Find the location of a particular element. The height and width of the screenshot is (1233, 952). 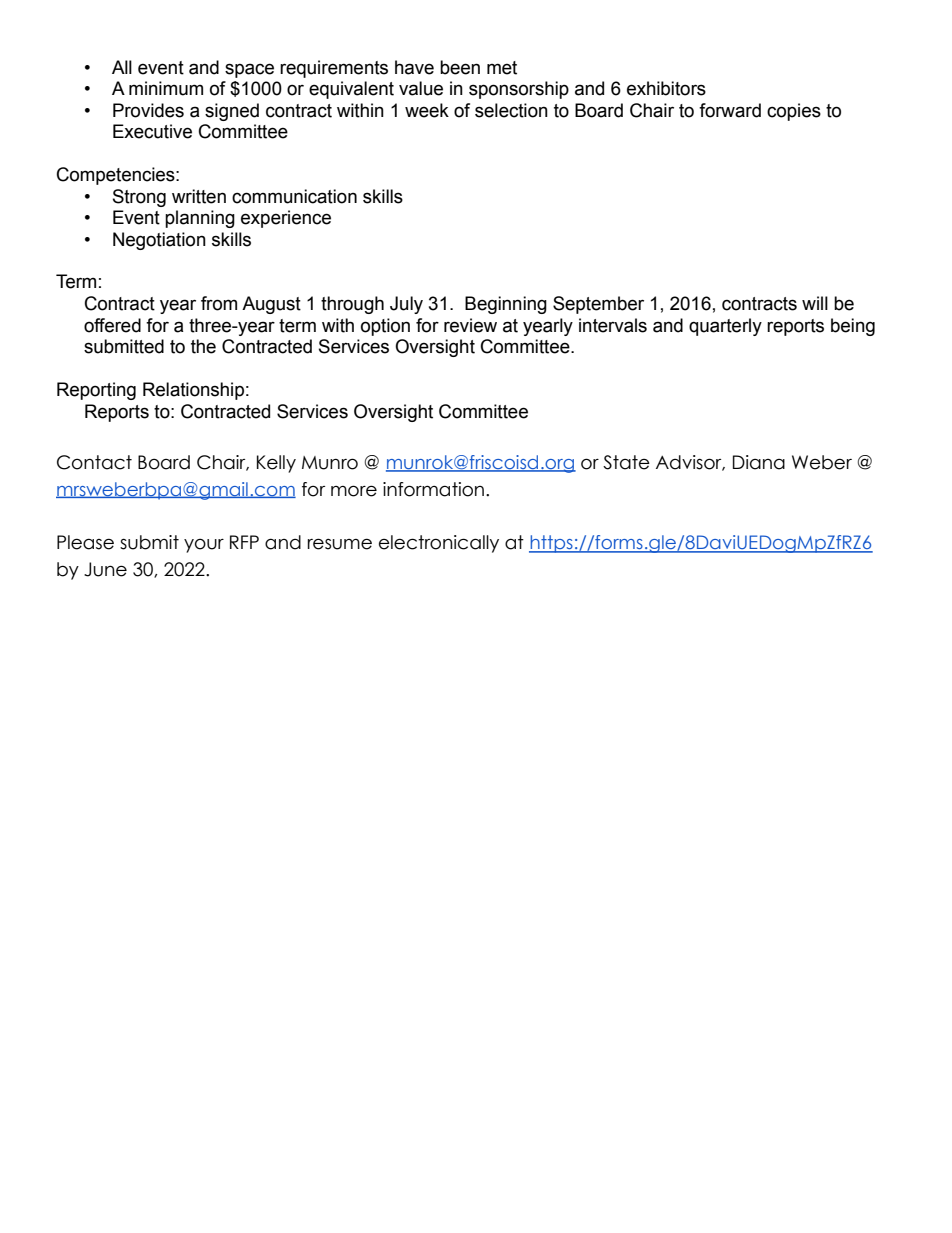

your is located at coordinates (204, 545).
